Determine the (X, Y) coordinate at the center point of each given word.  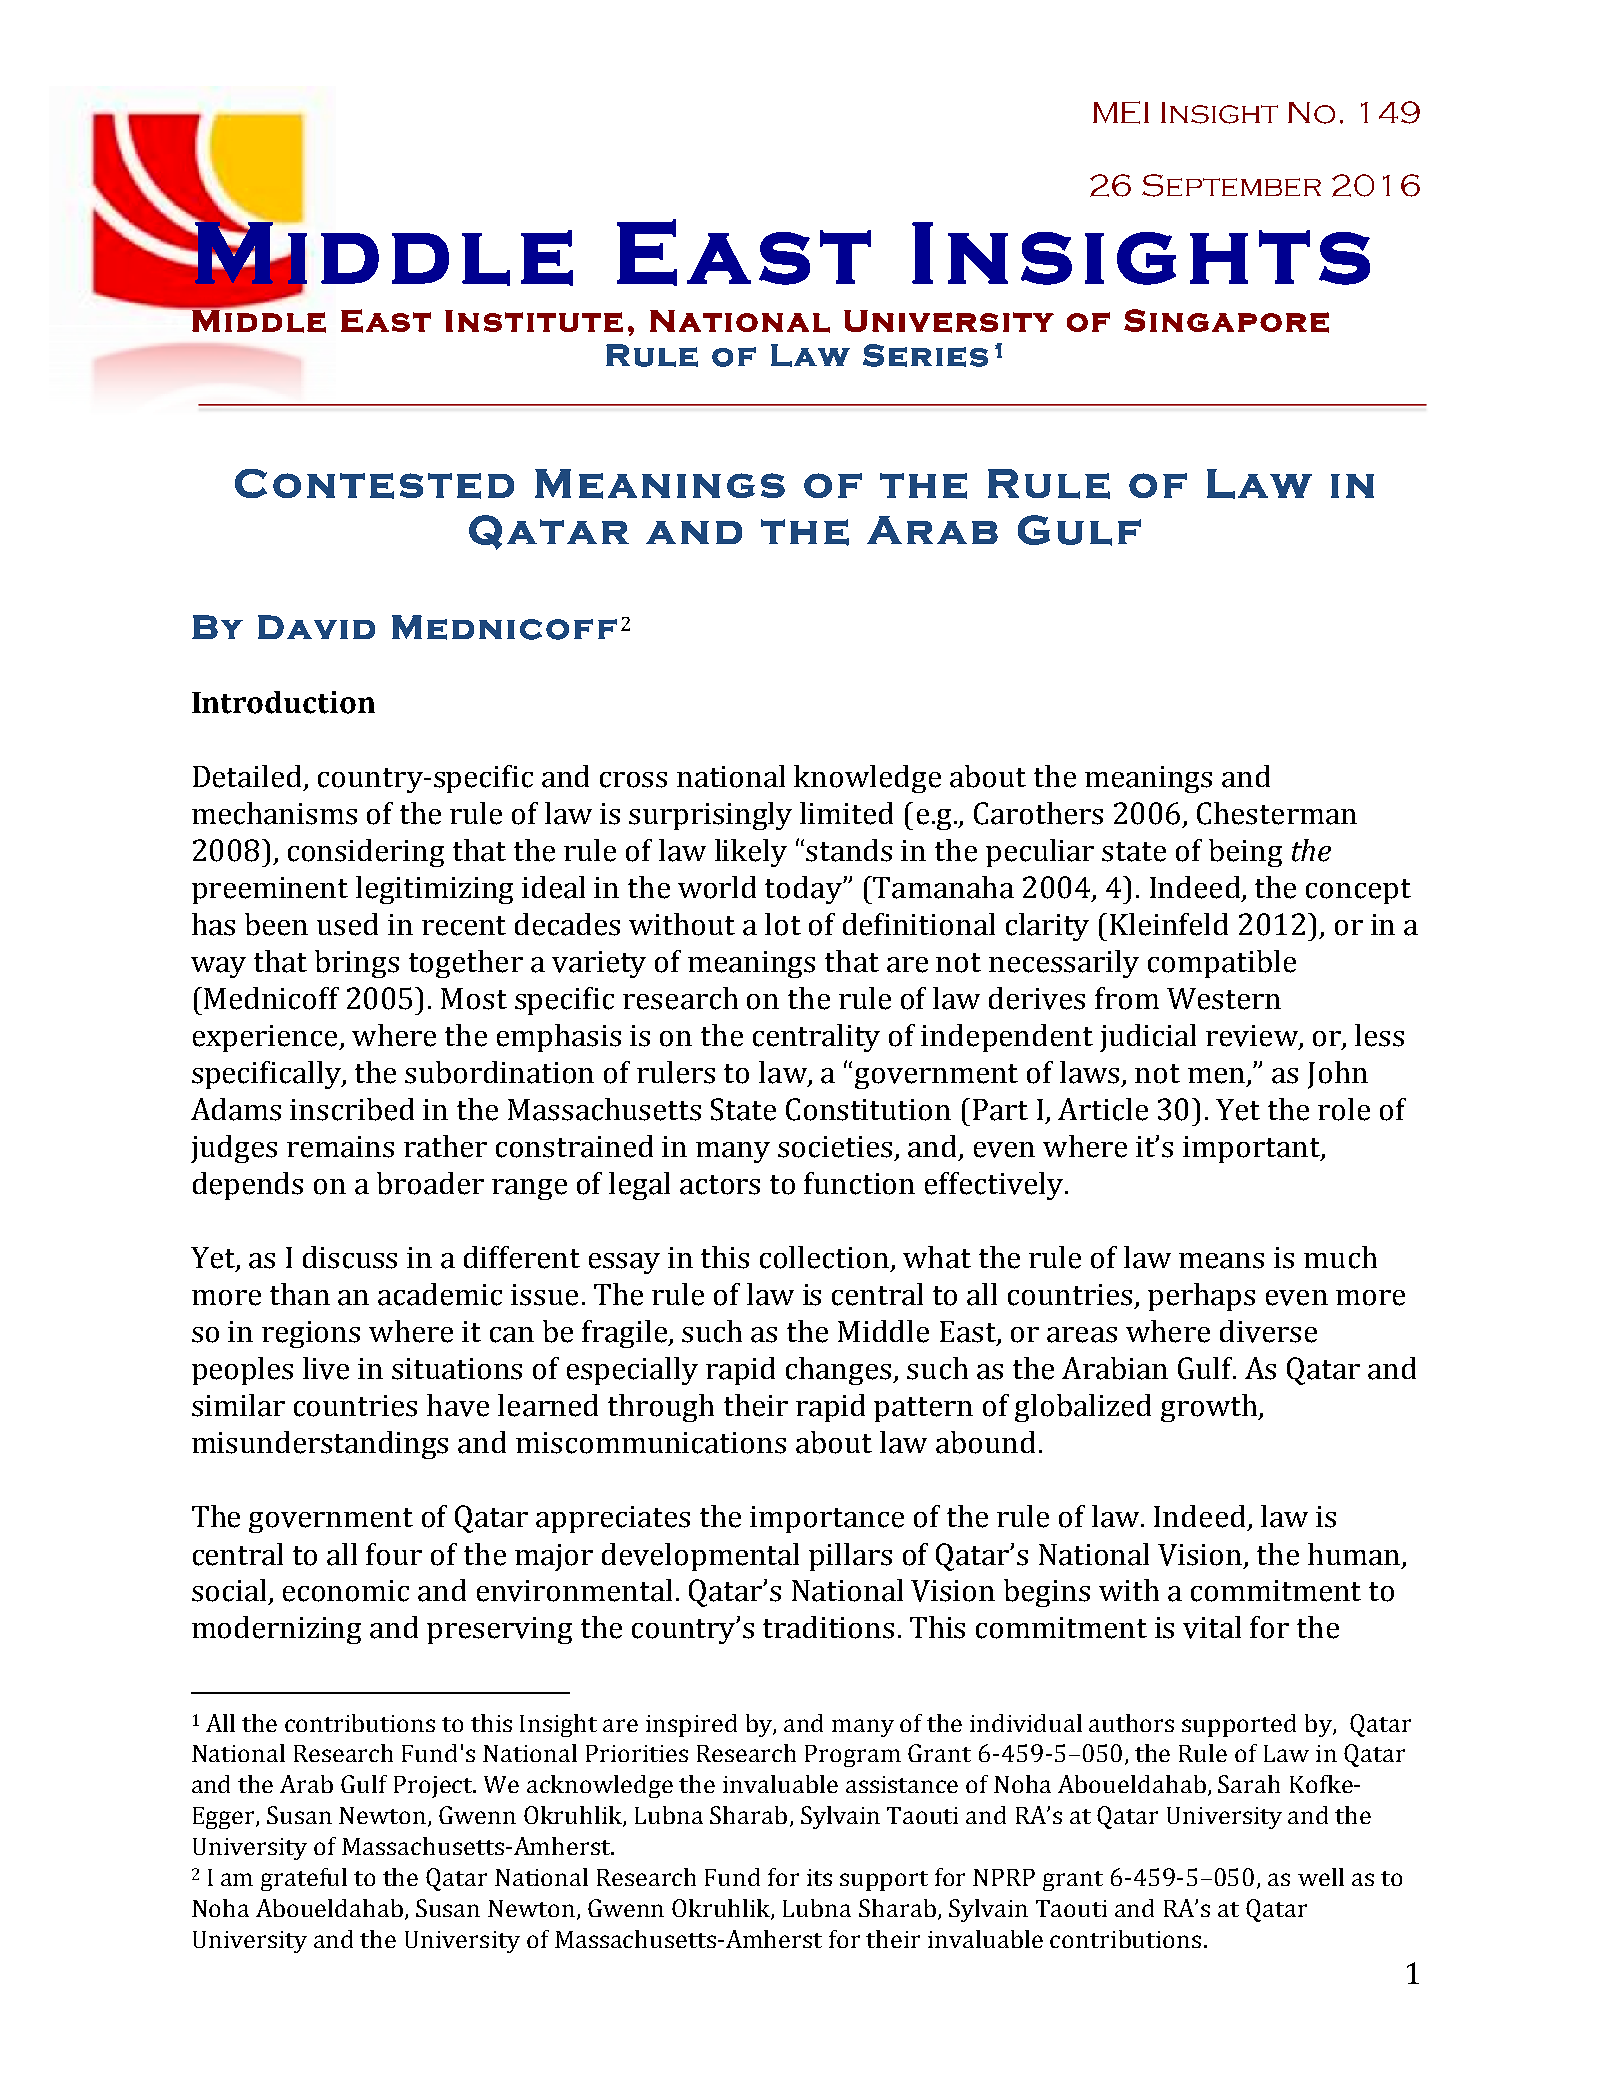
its (819, 1877)
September (1231, 185)
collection (824, 1257)
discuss (350, 1257)
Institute (534, 321)
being (1245, 853)
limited (846, 813)
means (1221, 1261)
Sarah (1249, 1784)
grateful (304, 1879)
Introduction (283, 702)
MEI (1121, 112)
